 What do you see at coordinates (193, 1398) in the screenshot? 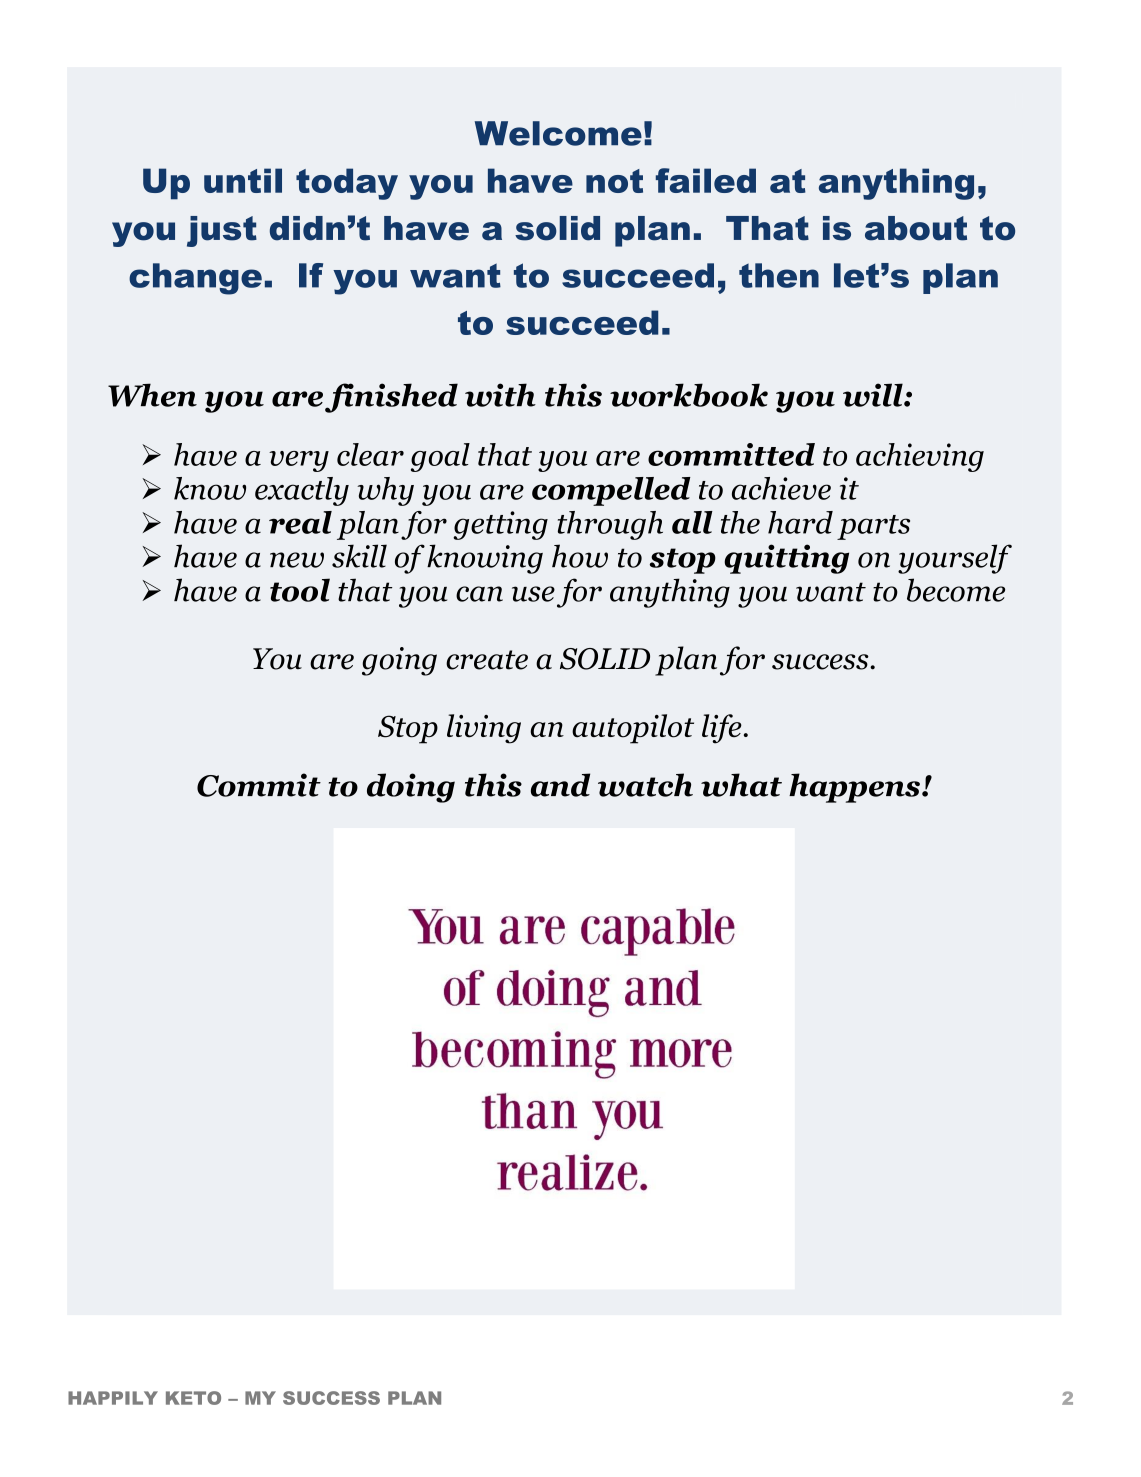
I see `KETO` at bounding box center [193, 1398].
